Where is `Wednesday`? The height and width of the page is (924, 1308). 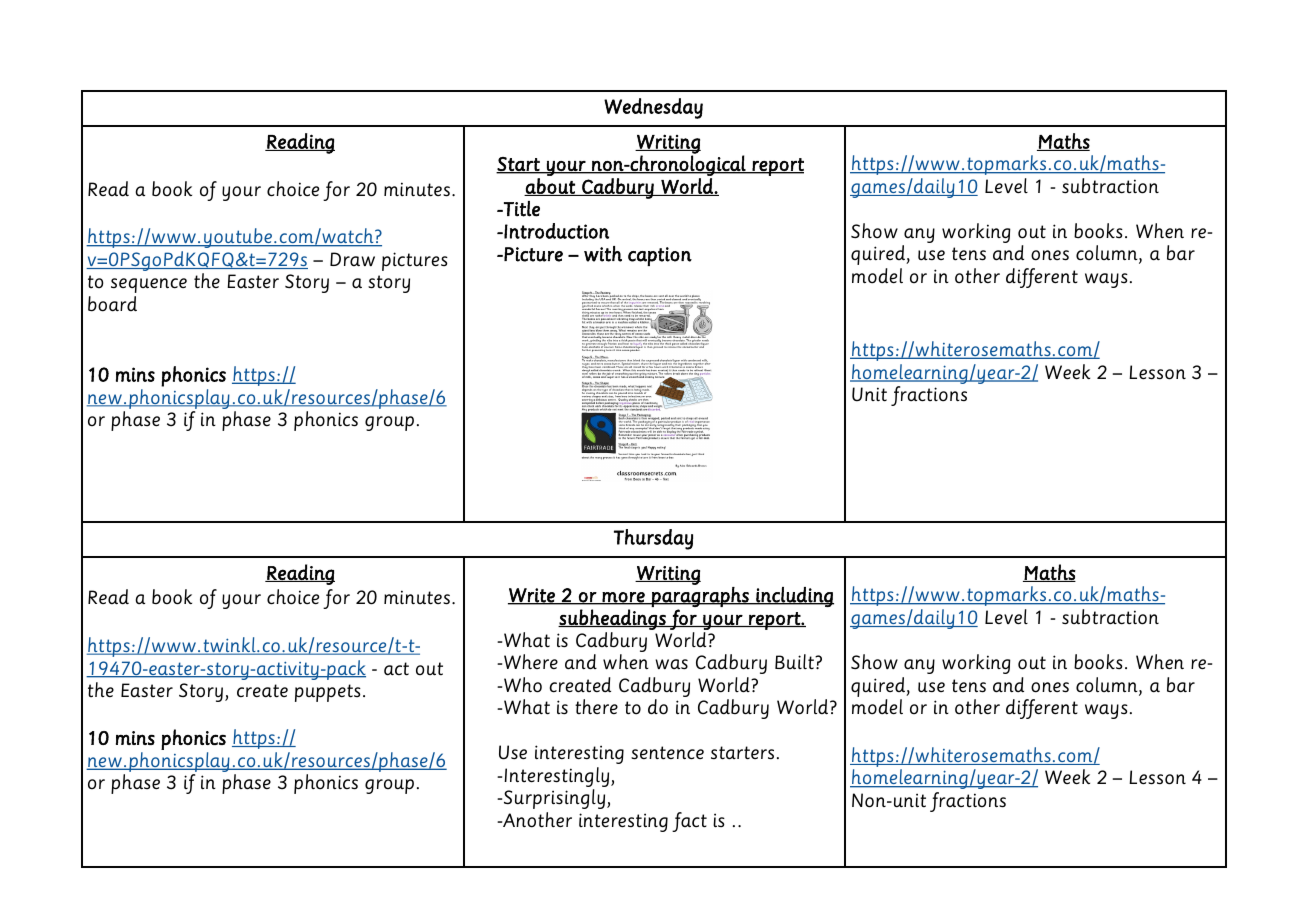
Wednesday is located at coordinates (653, 108).
